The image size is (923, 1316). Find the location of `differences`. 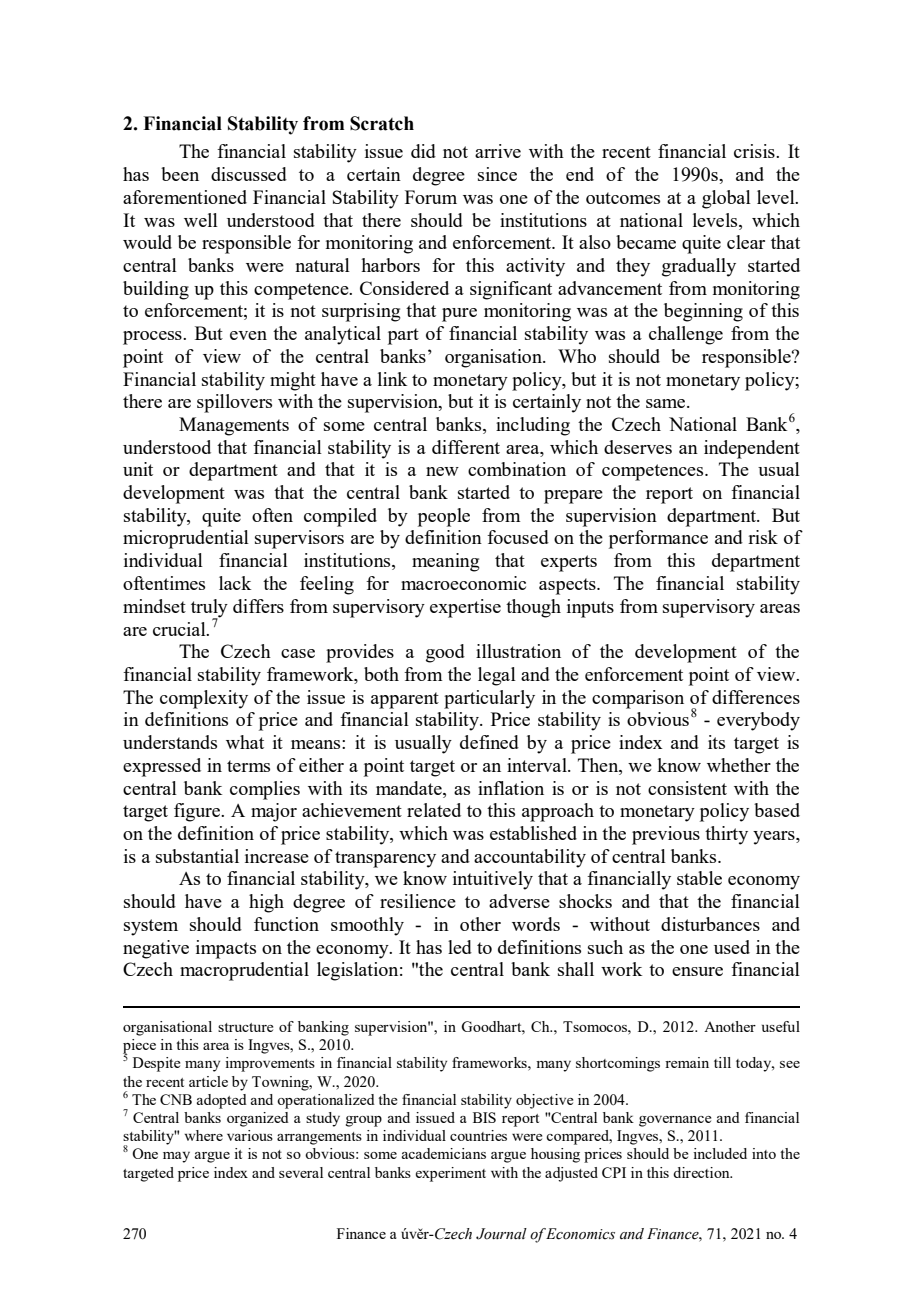

differences is located at coordinates (756, 697).
